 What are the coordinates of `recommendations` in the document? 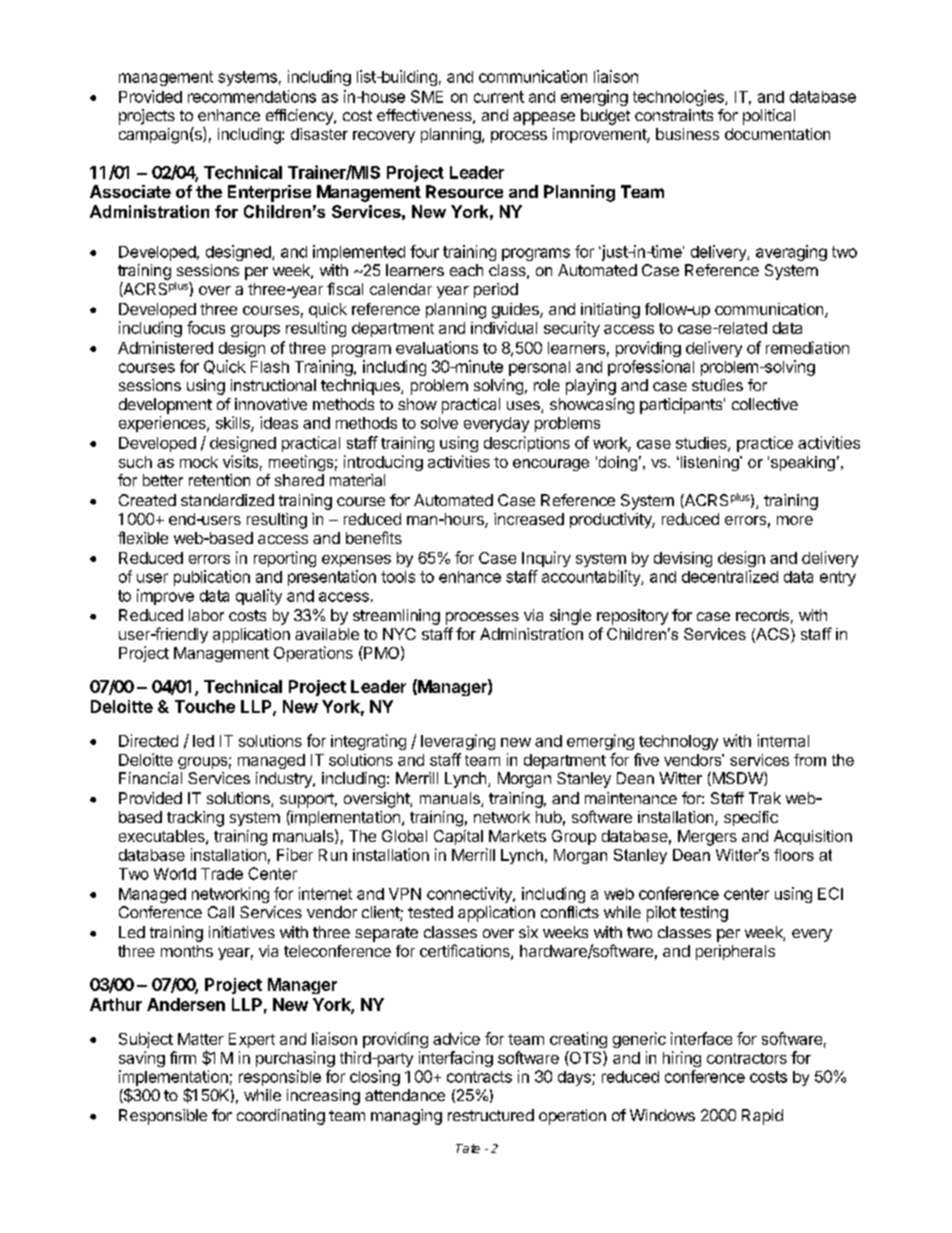 It's located at (252, 96).
